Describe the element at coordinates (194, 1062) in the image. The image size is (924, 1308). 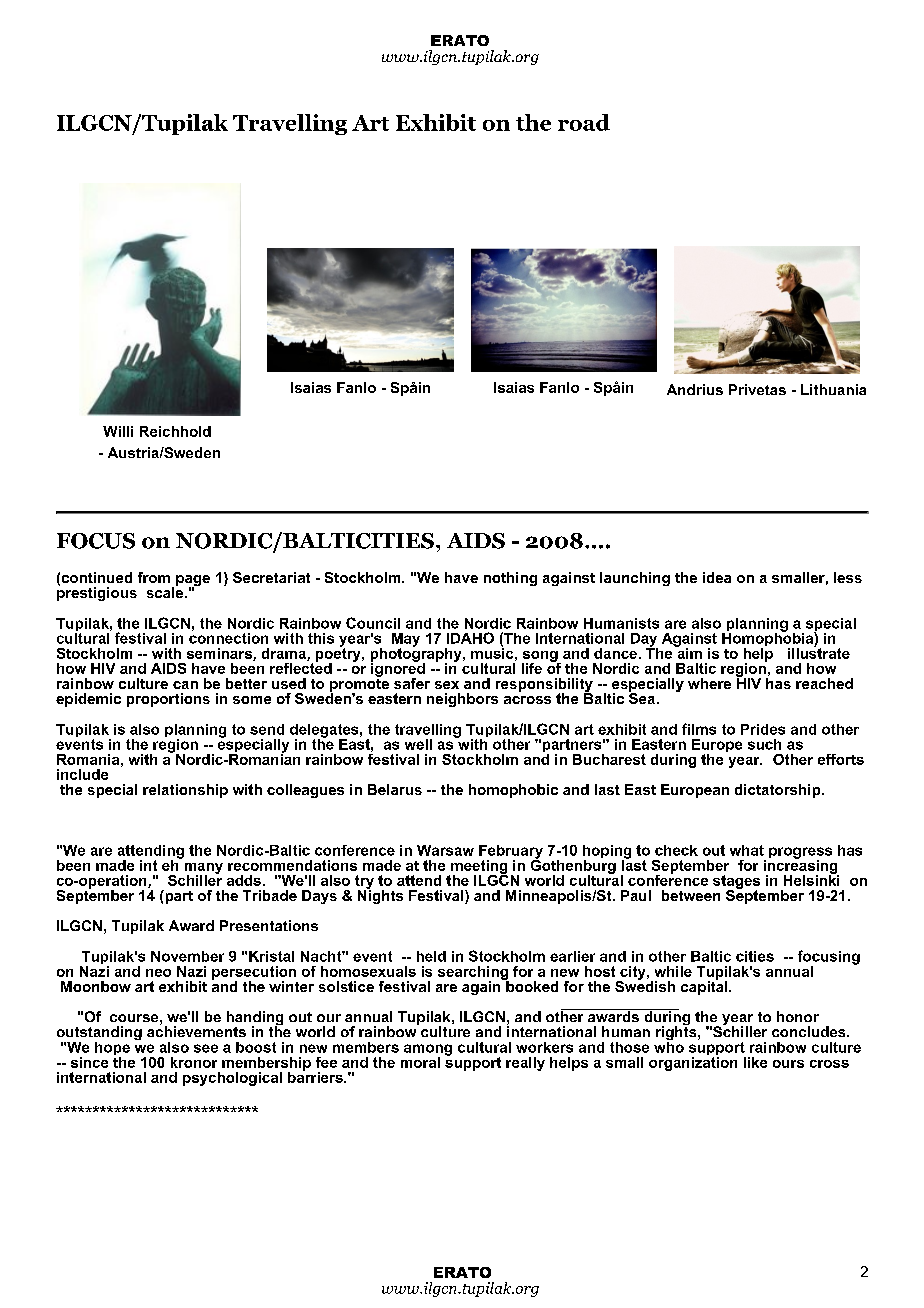
I see `kronor` at that location.
